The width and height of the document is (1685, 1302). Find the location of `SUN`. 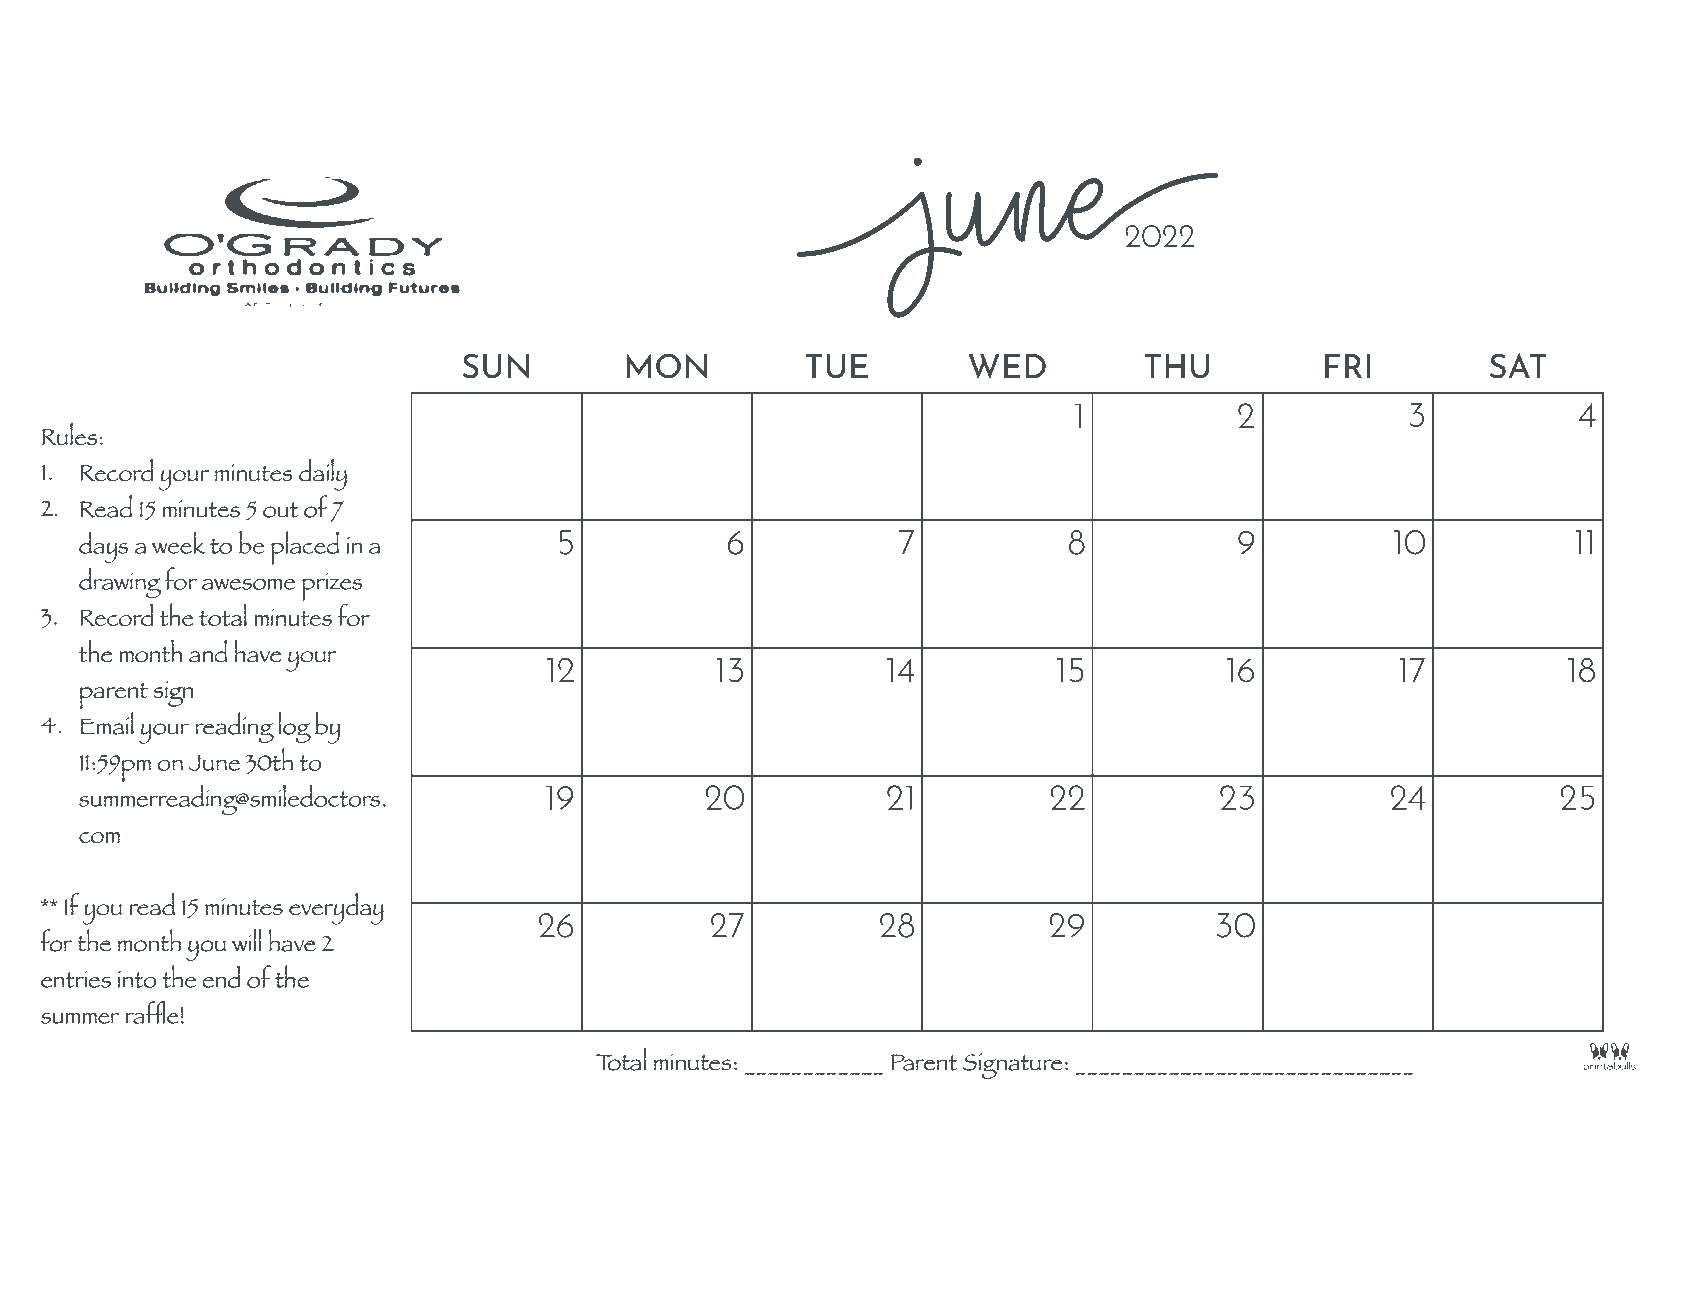

SUN is located at coordinates (496, 366).
